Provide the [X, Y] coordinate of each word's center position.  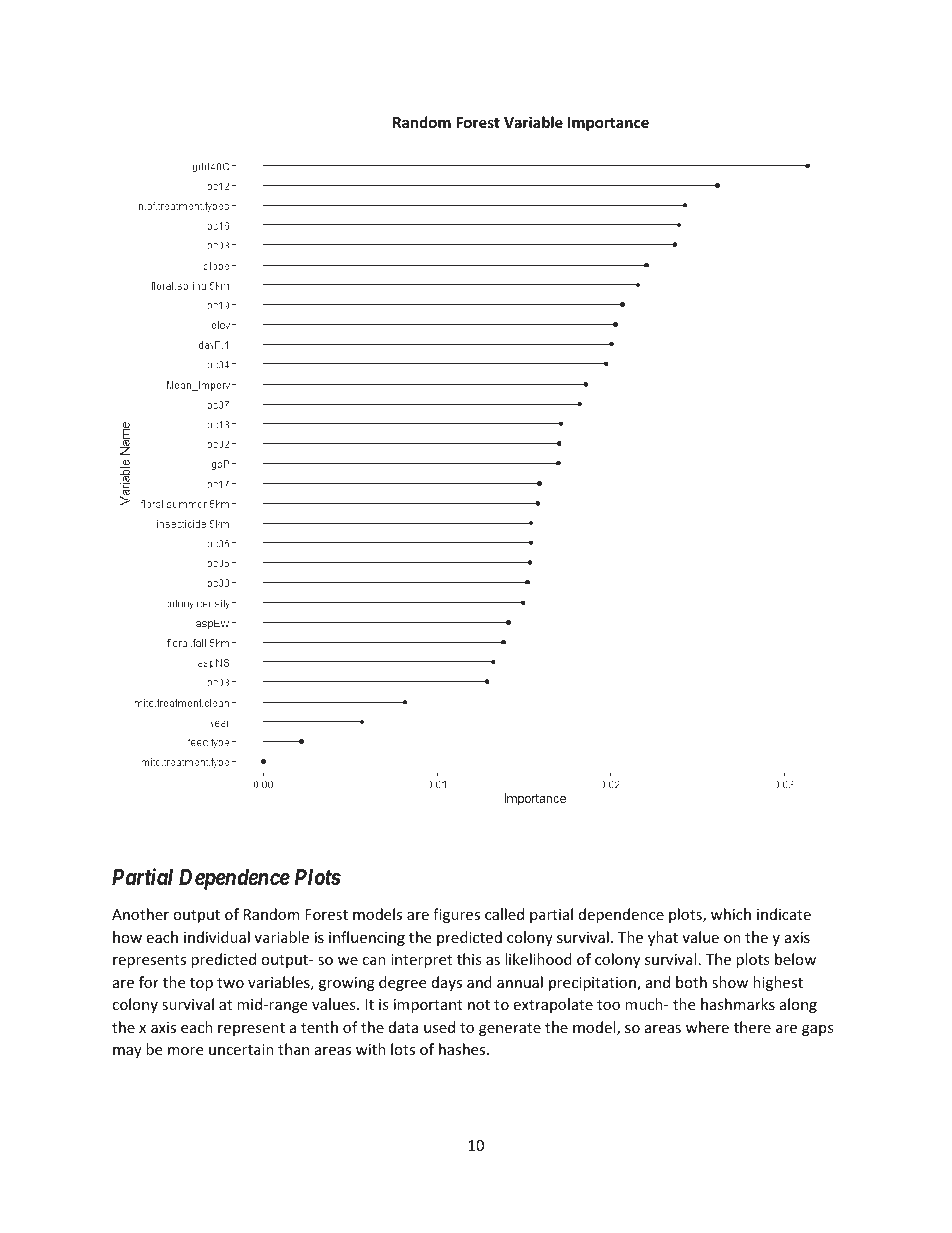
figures [456, 915]
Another [140, 914]
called [504, 914]
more [185, 1051]
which [731, 914]
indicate [784, 914]
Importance [608, 124]
